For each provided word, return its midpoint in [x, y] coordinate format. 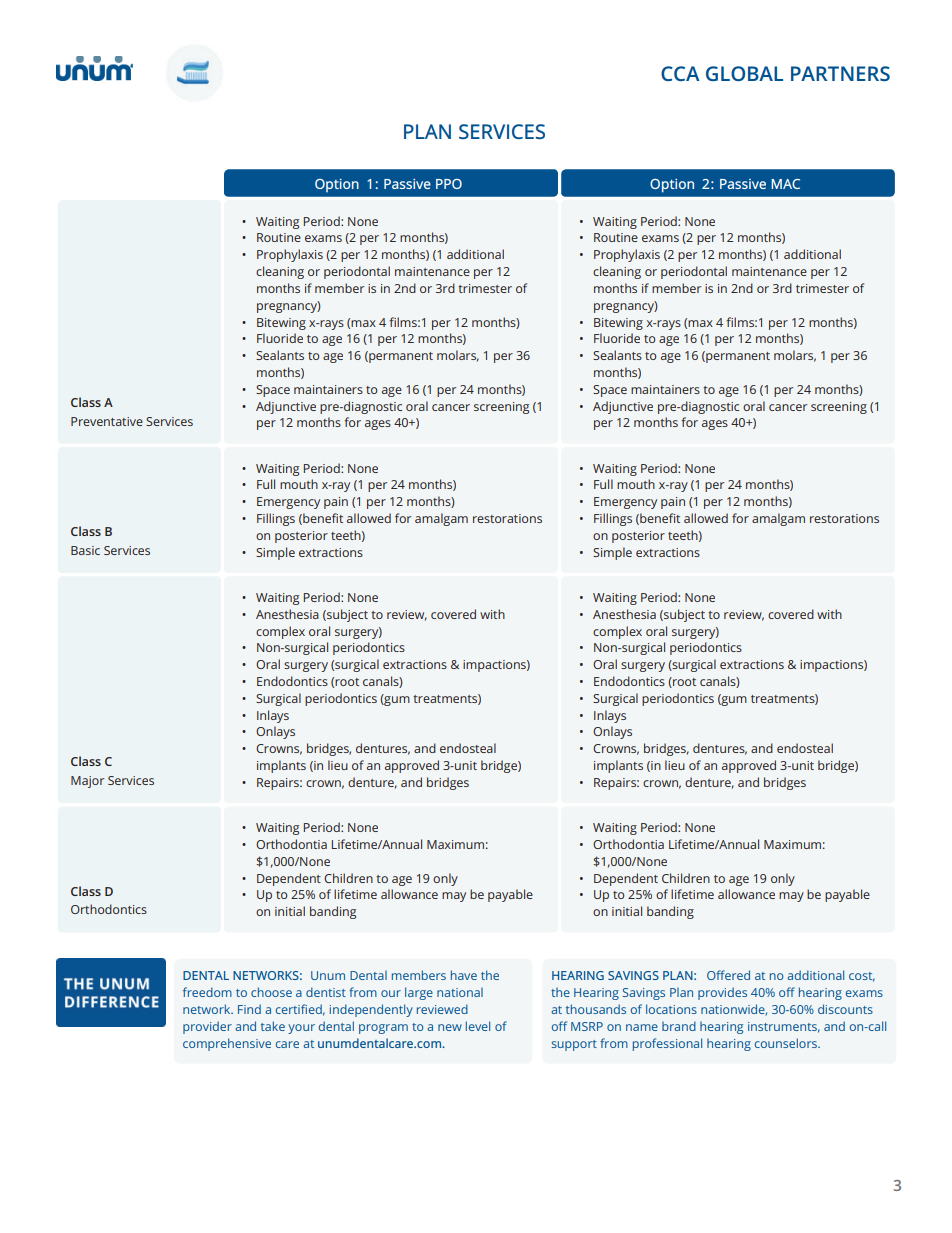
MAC [786, 184]
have [464, 975]
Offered [728, 975]
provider [207, 1027]
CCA [680, 73]
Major [87, 782]
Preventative [107, 421]
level [478, 1026]
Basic [85, 550]
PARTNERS [840, 73]
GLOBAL [744, 73]
